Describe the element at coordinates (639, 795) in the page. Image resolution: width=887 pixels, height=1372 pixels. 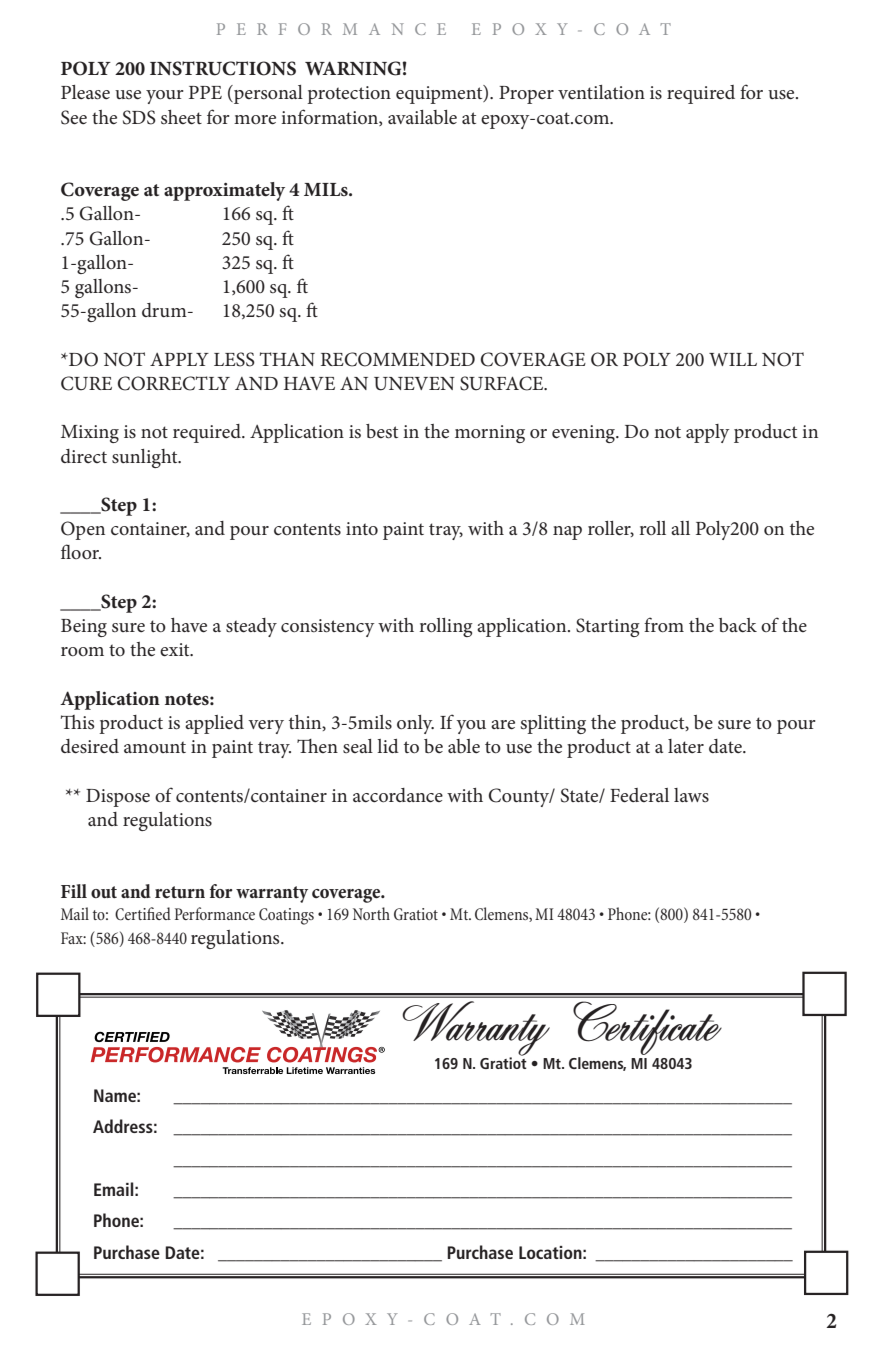
I see `Federal` at that location.
